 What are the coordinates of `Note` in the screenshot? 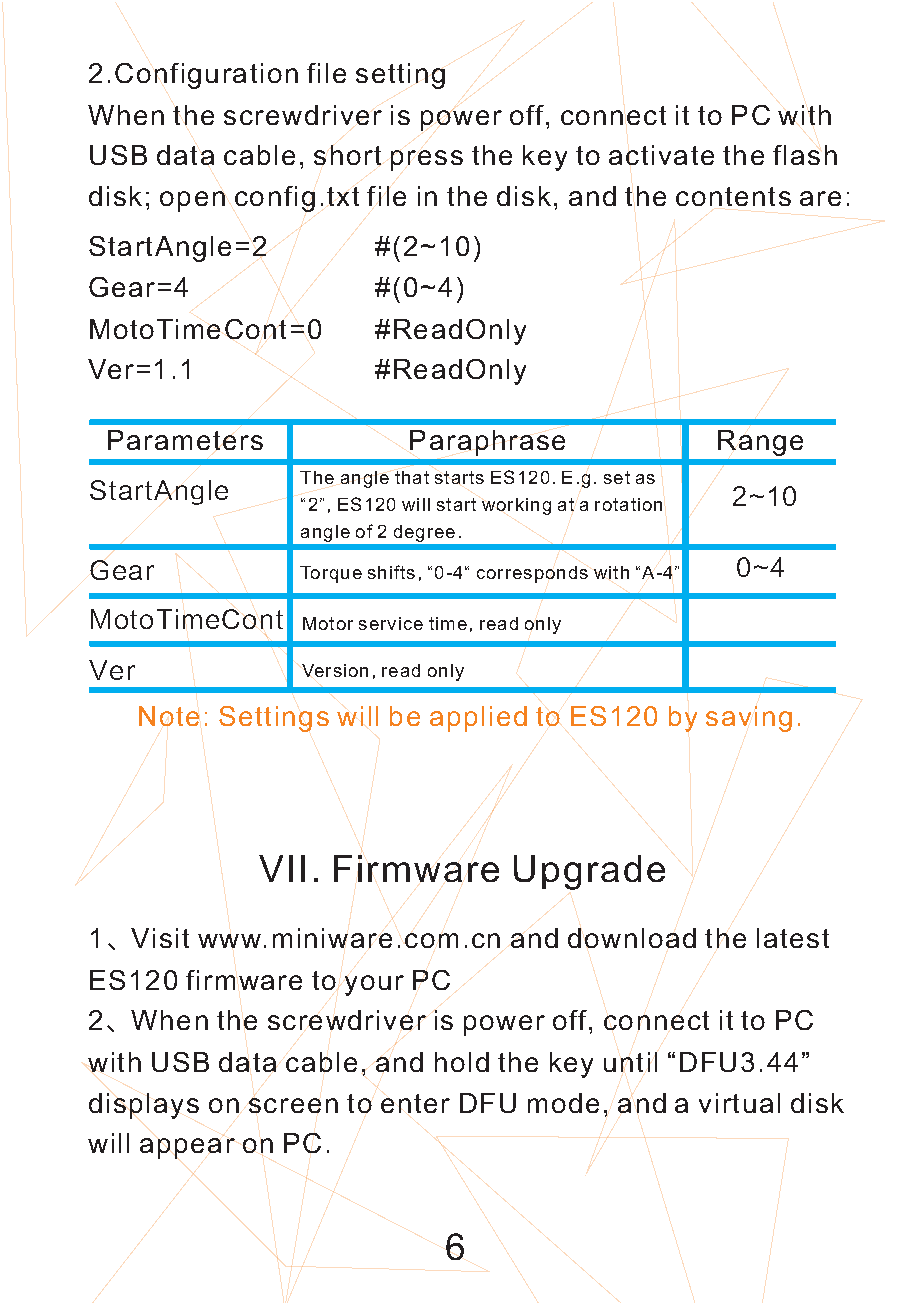 It's located at (169, 716).
